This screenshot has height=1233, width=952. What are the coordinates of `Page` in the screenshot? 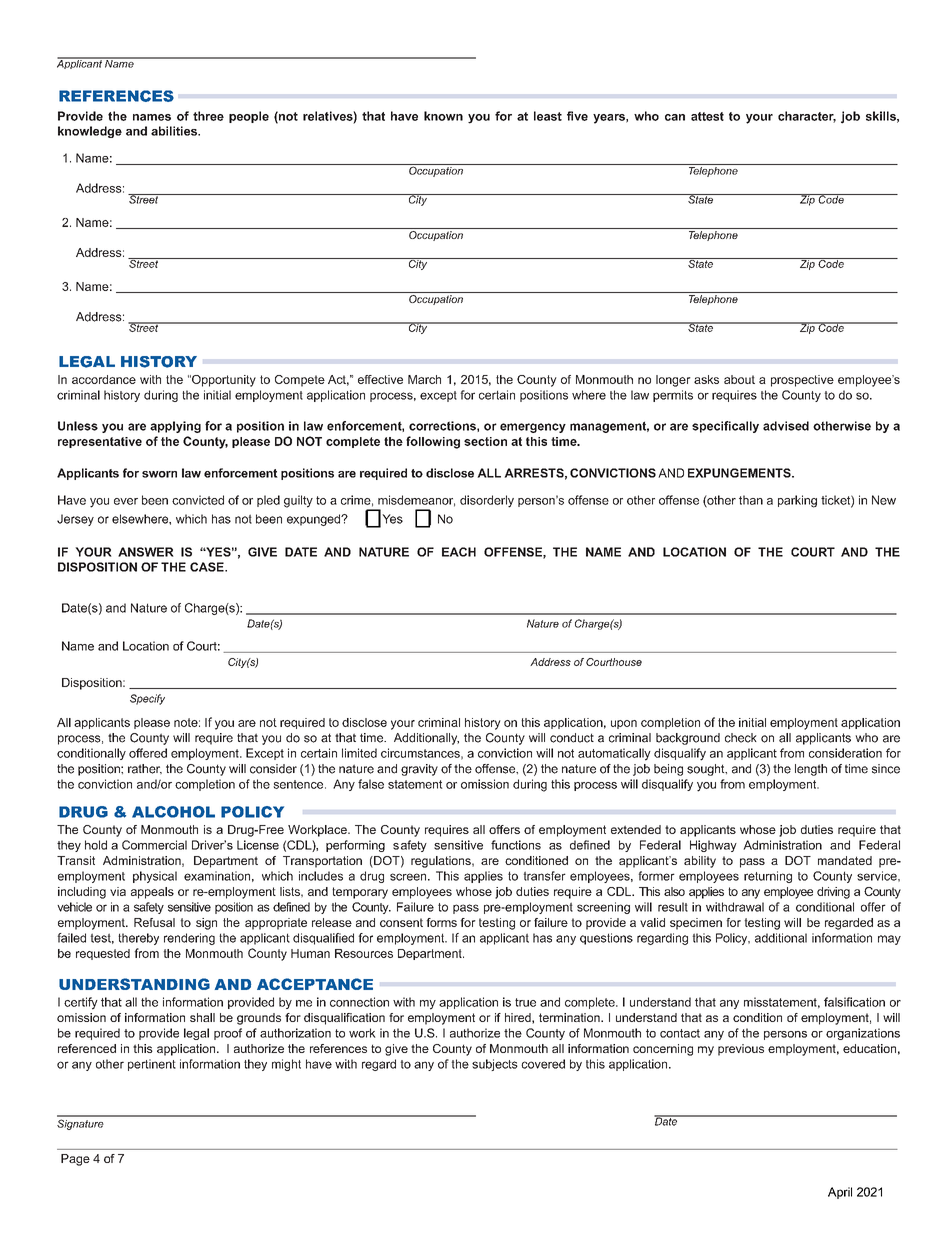 It's located at (75, 1160).
